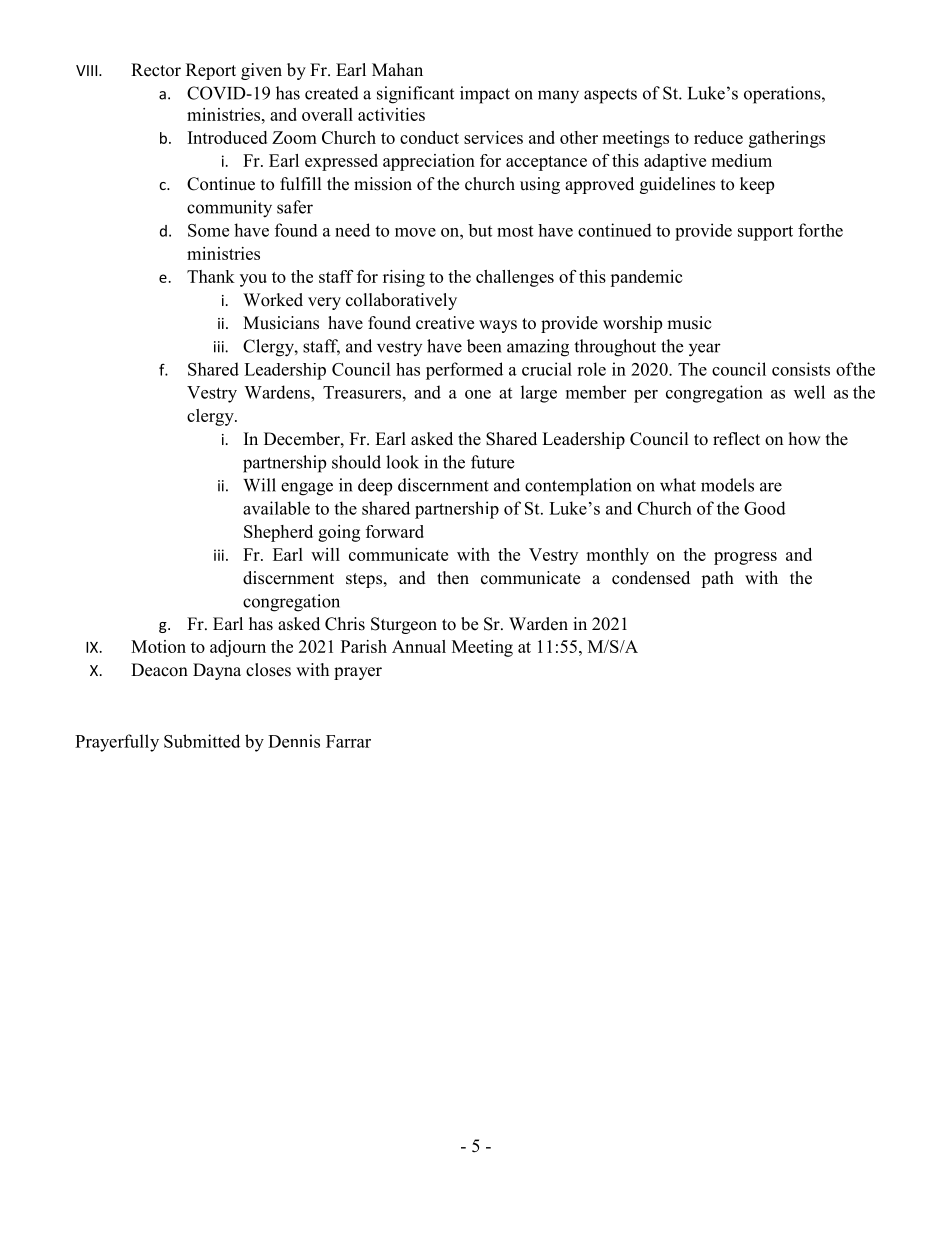 Image resolution: width=952 pixels, height=1233 pixels. Describe the element at coordinates (276, 508) in the image. I see `available` at that location.
